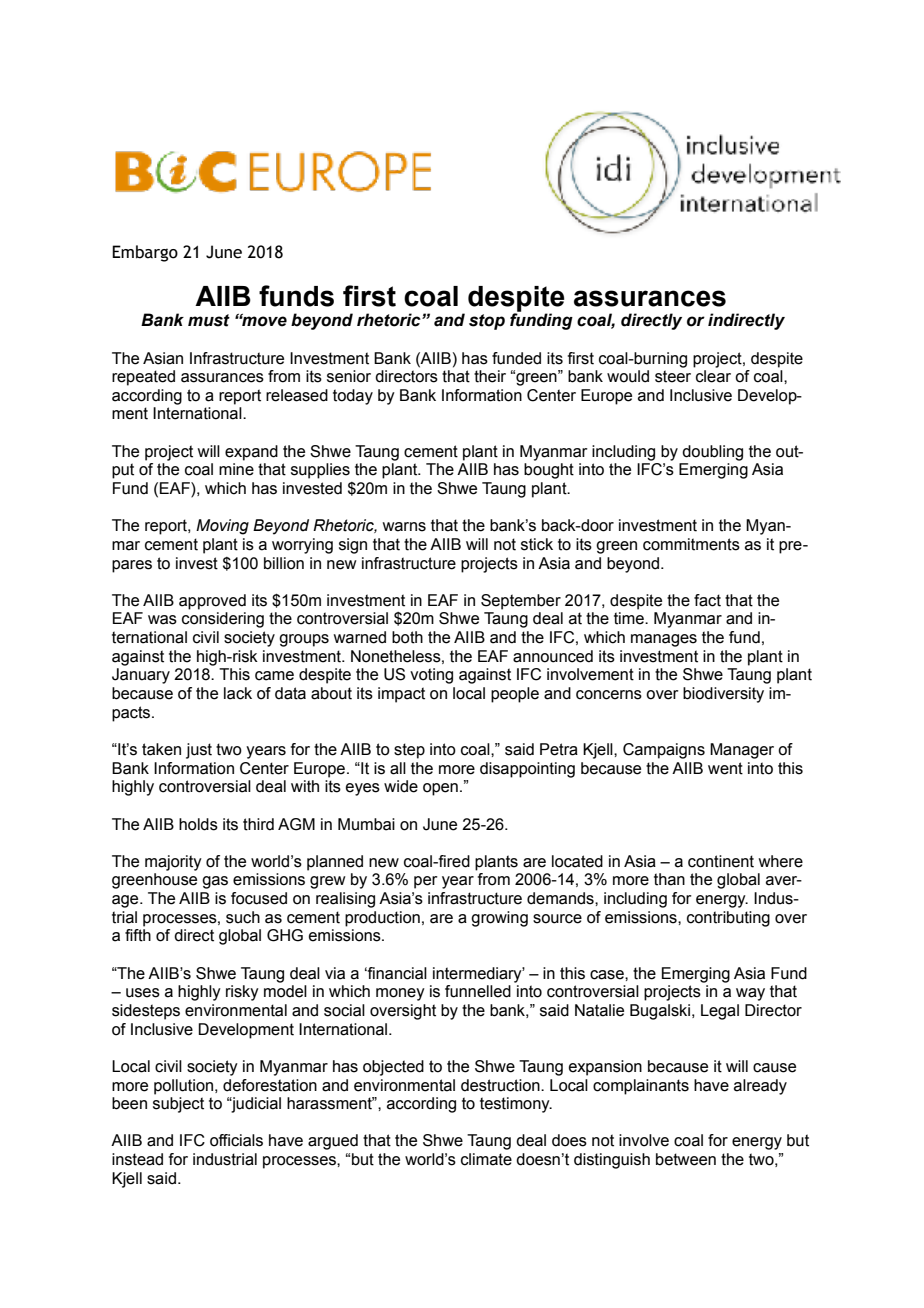 The width and height of the image is (924, 1308). What do you see at coordinates (707, 600) in the image?
I see `fact` at bounding box center [707, 600].
